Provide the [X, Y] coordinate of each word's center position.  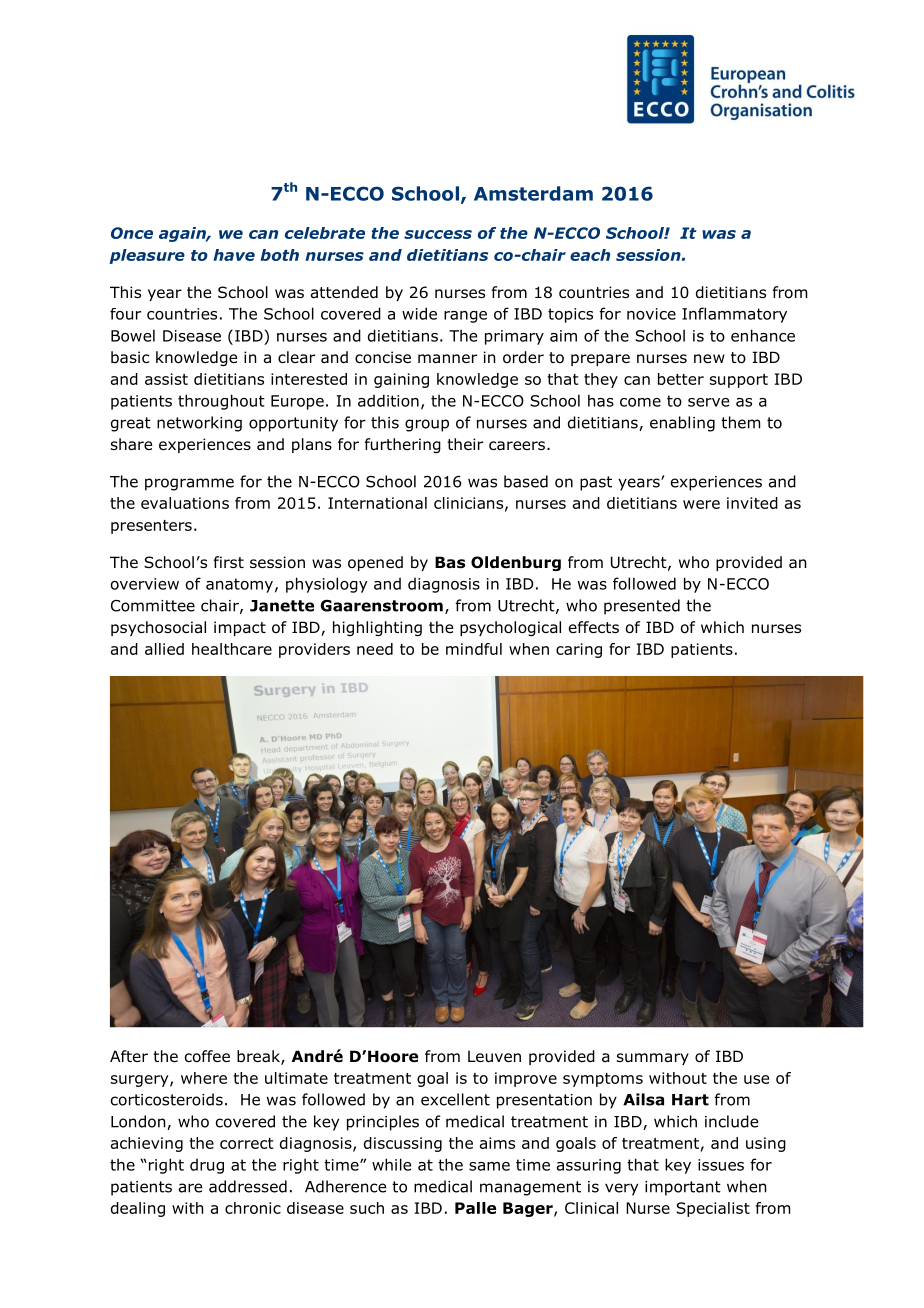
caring [579, 650]
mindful [474, 649]
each [590, 255]
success [438, 234]
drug [207, 1166]
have [234, 255]
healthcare [232, 649]
